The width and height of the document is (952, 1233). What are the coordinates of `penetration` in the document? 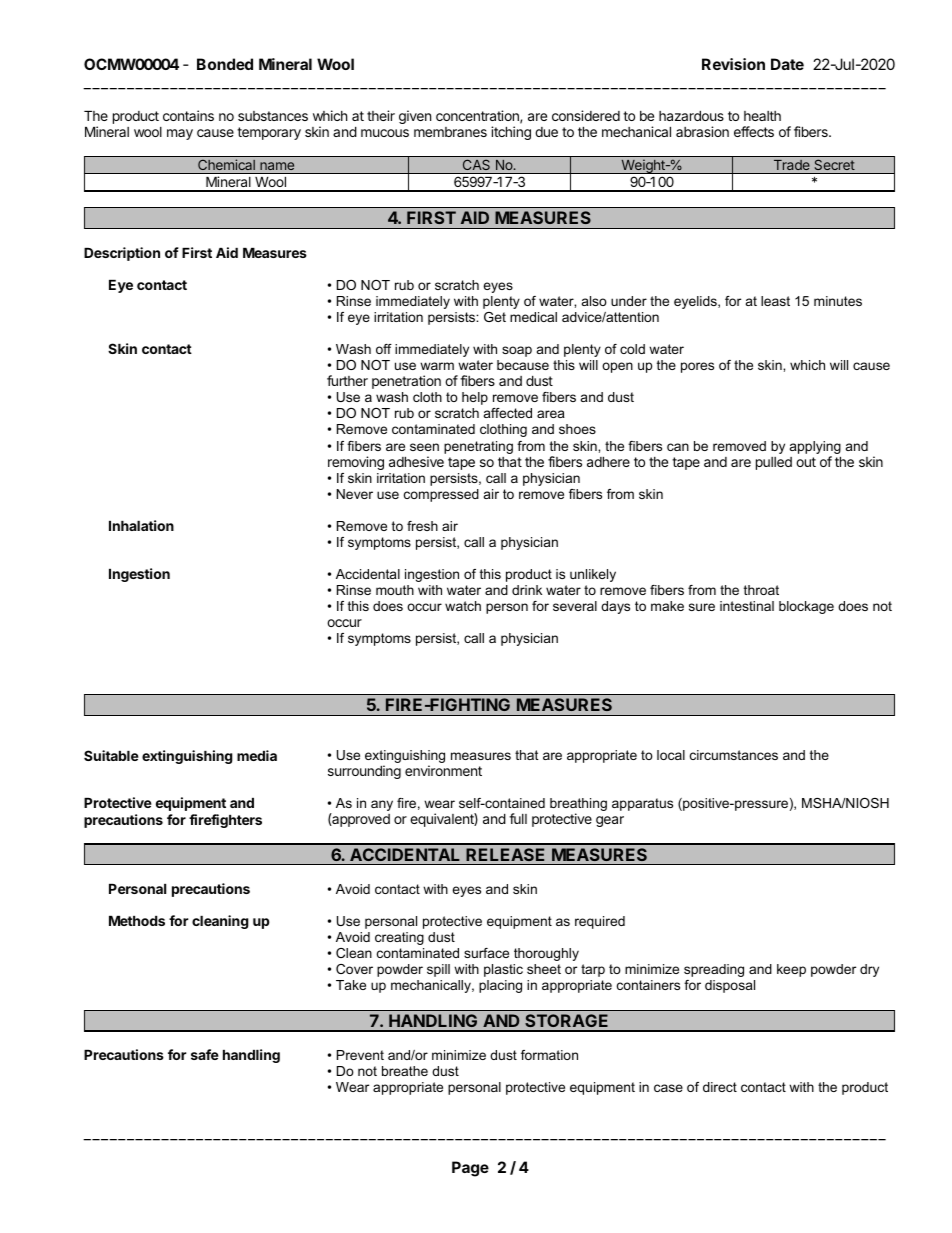 It's located at (406, 382).
